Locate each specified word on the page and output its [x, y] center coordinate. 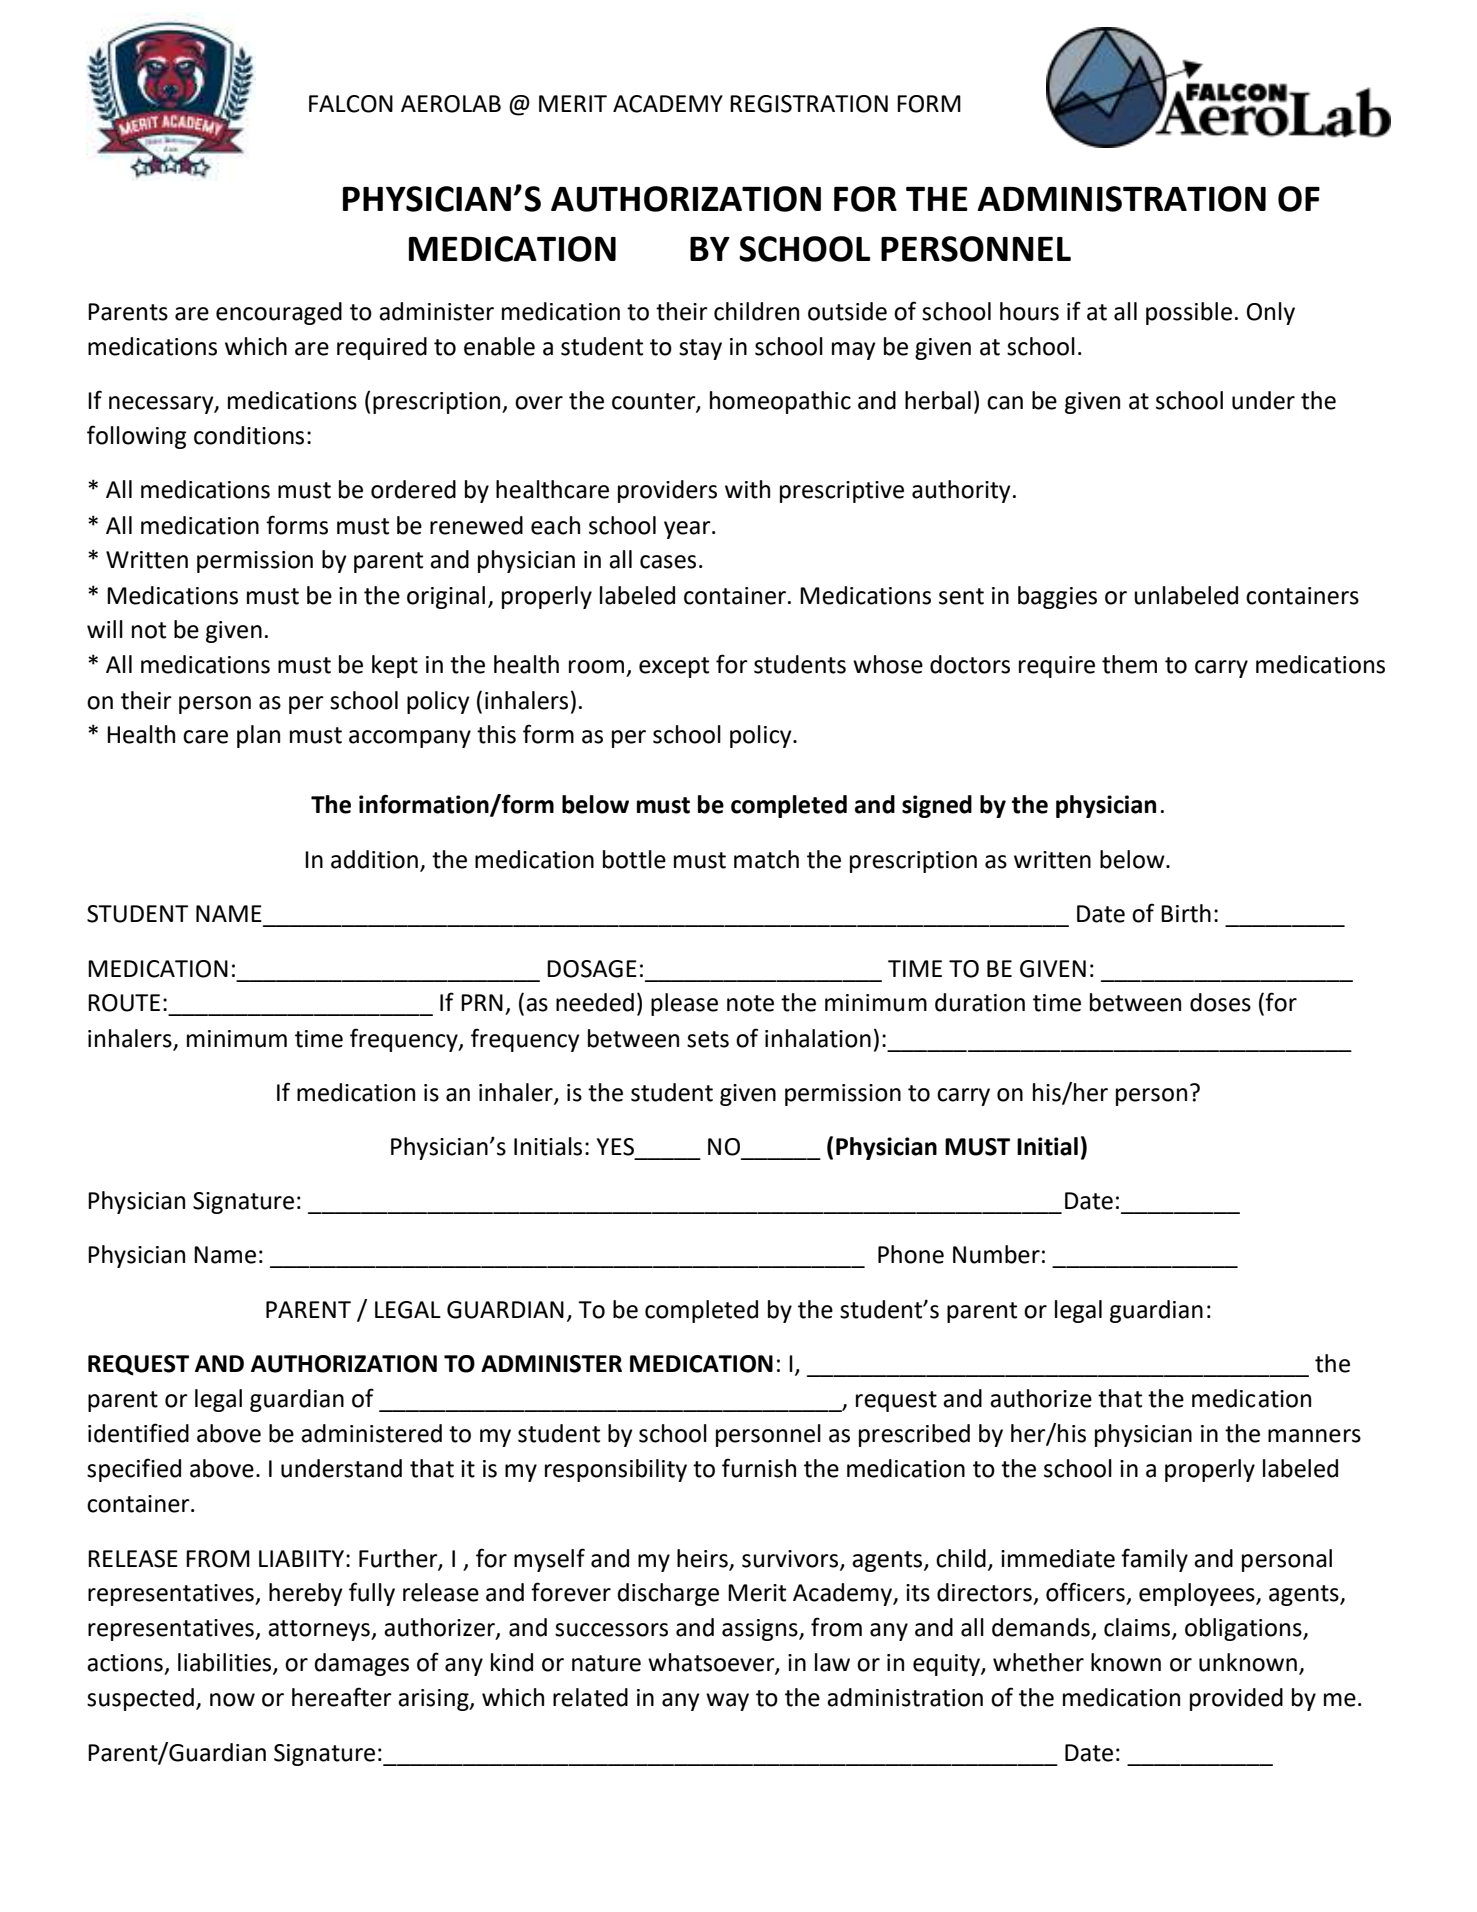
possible [1189, 313]
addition [374, 859]
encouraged [279, 313]
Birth [1186, 913]
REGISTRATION [809, 104]
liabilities [226, 1663]
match [766, 859]
